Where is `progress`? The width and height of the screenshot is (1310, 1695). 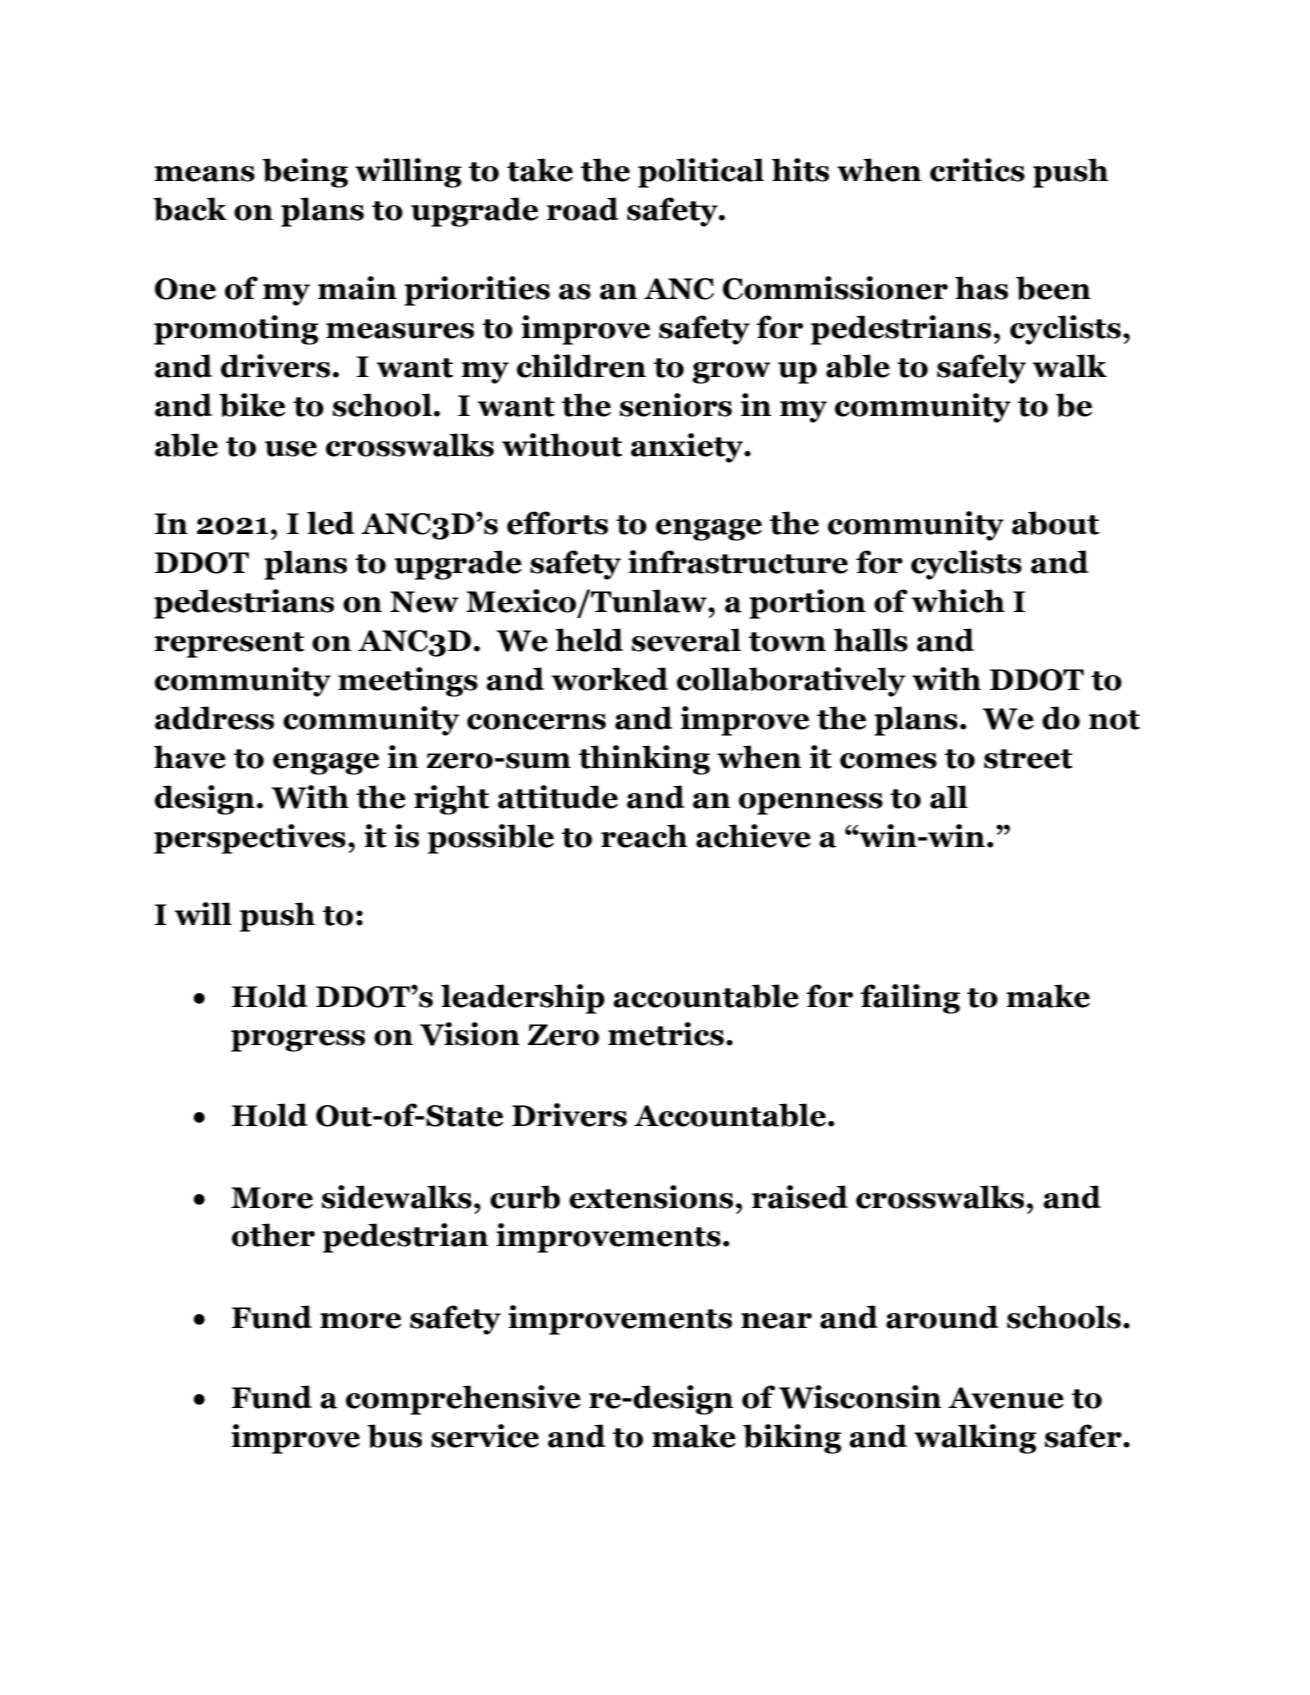
progress is located at coordinates (298, 1041).
